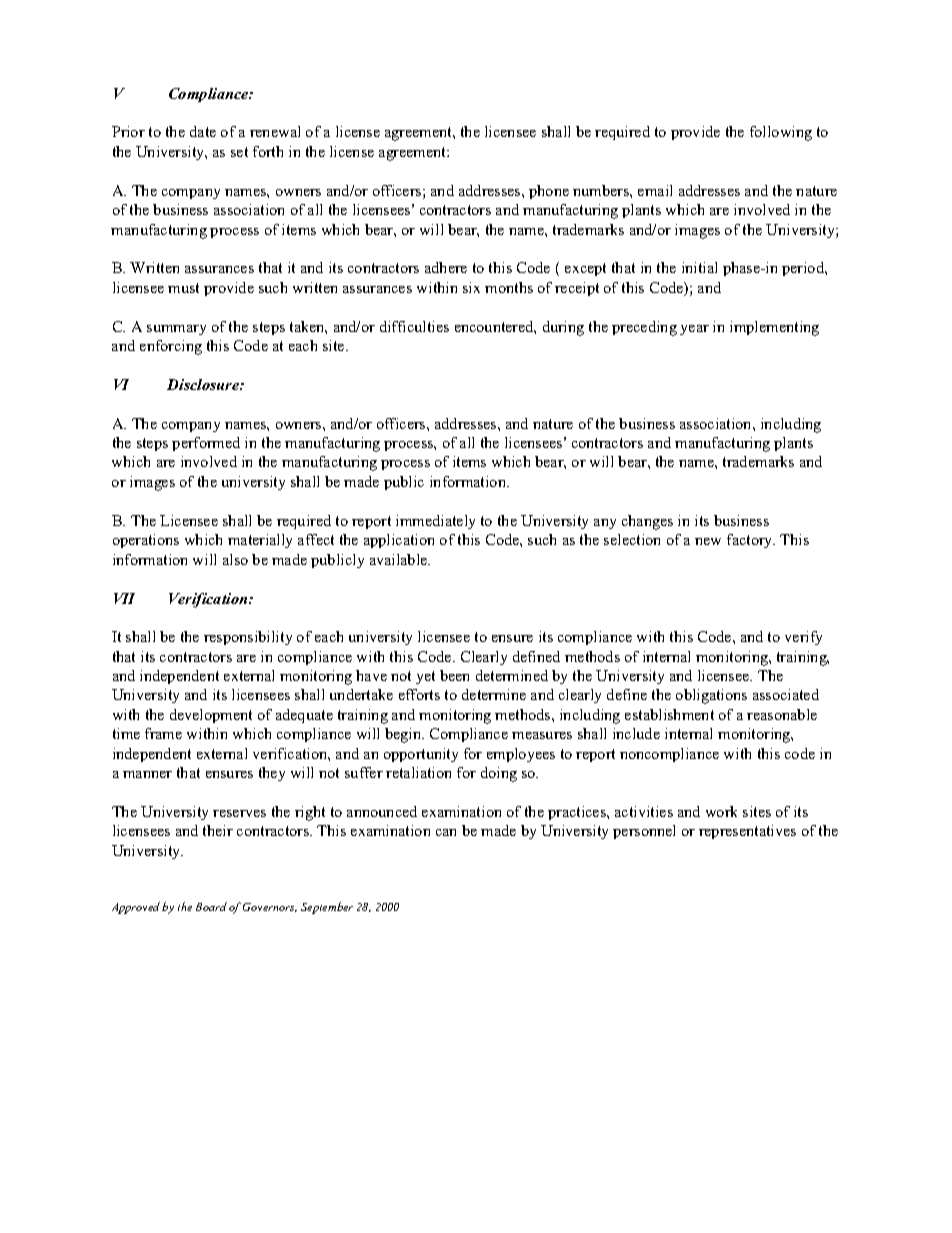 Image resolution: width=952 pixels, height=1233 pixels. Describe the element at coordinates (781, 133) in the screenshot. I see `following` at that location.
